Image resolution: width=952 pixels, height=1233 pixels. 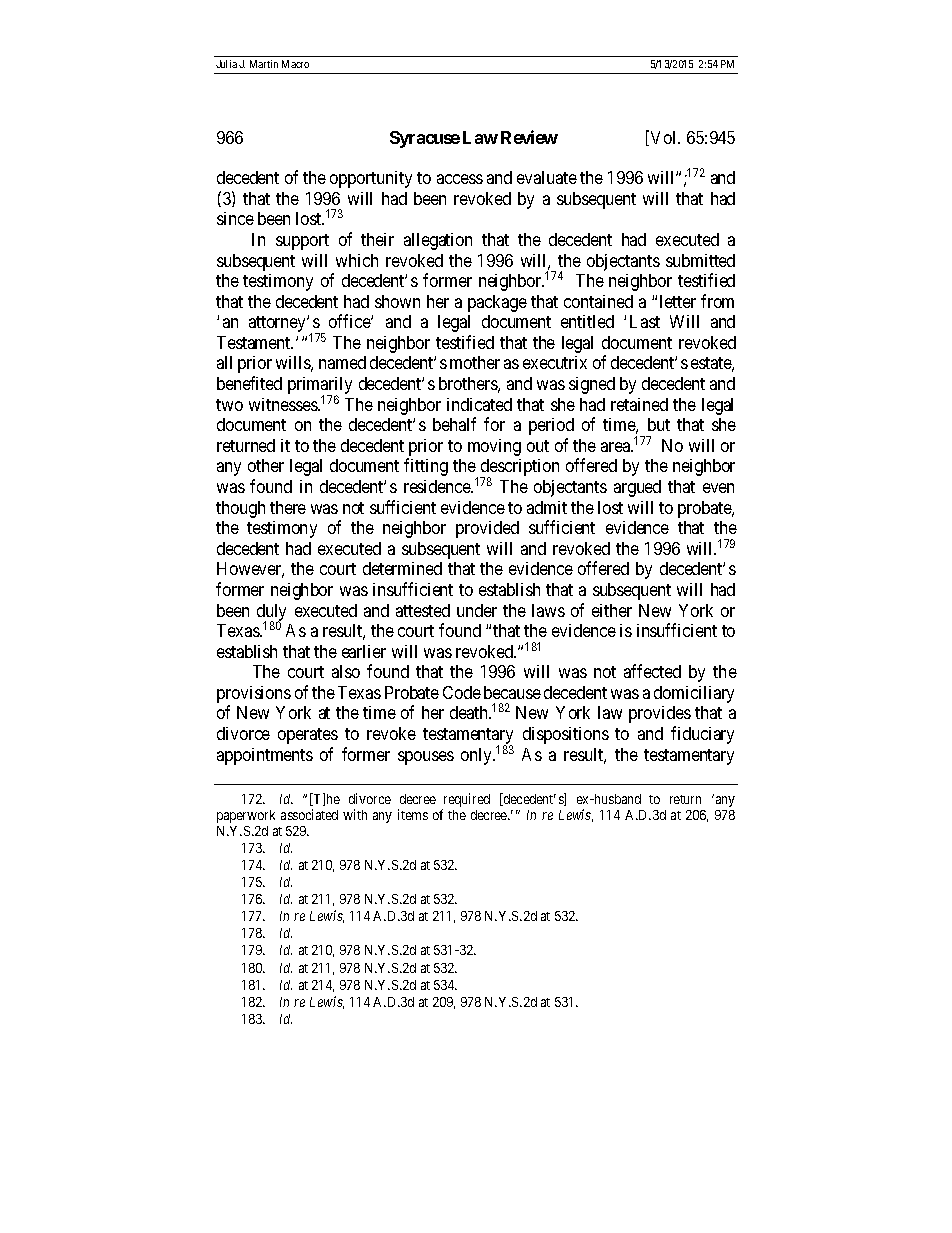 What do you see at coordinates (309, 814) in the screenshot?
I see `associated` at bounding box center [309, 814].
